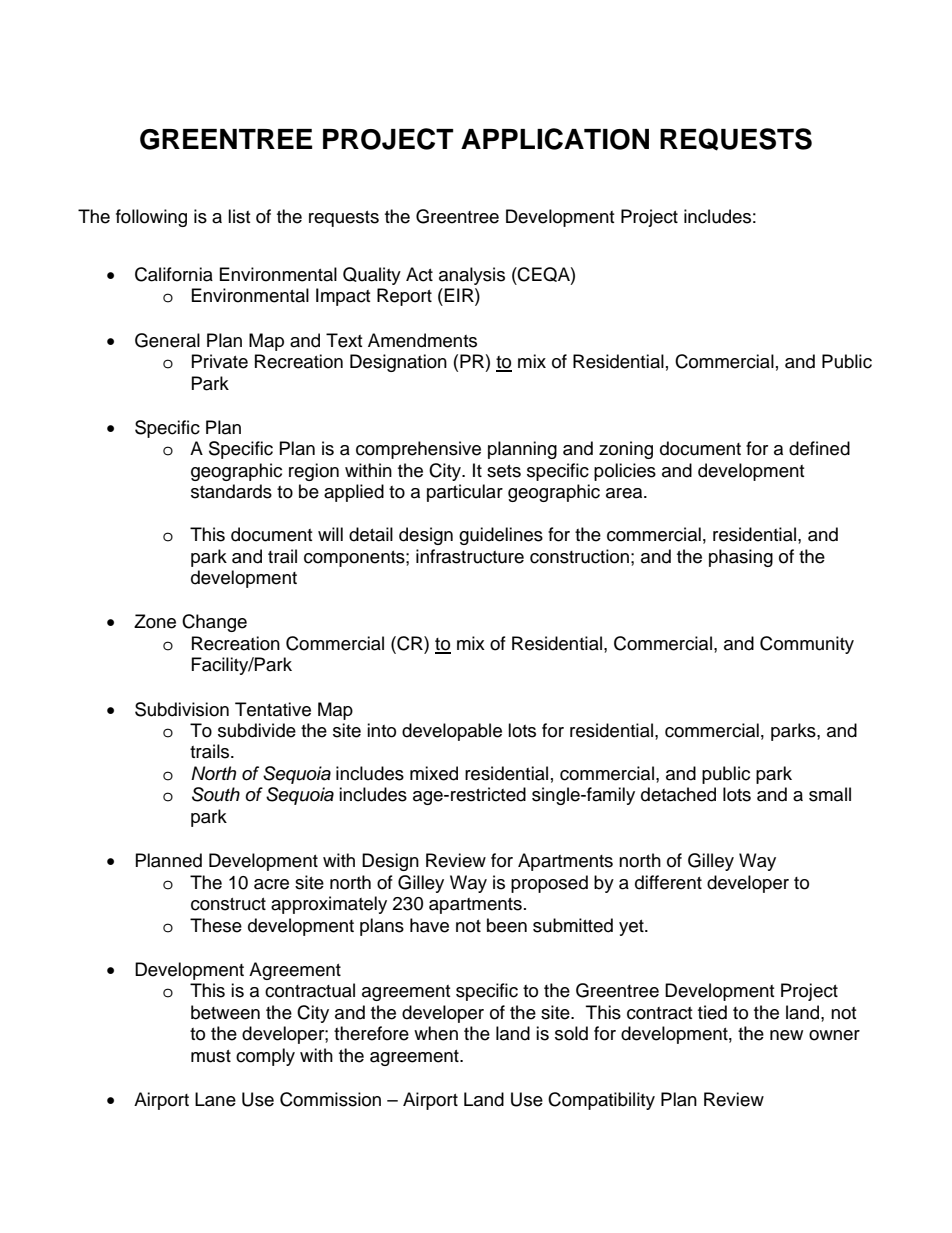  I want to click on list, so click(239, 216).
